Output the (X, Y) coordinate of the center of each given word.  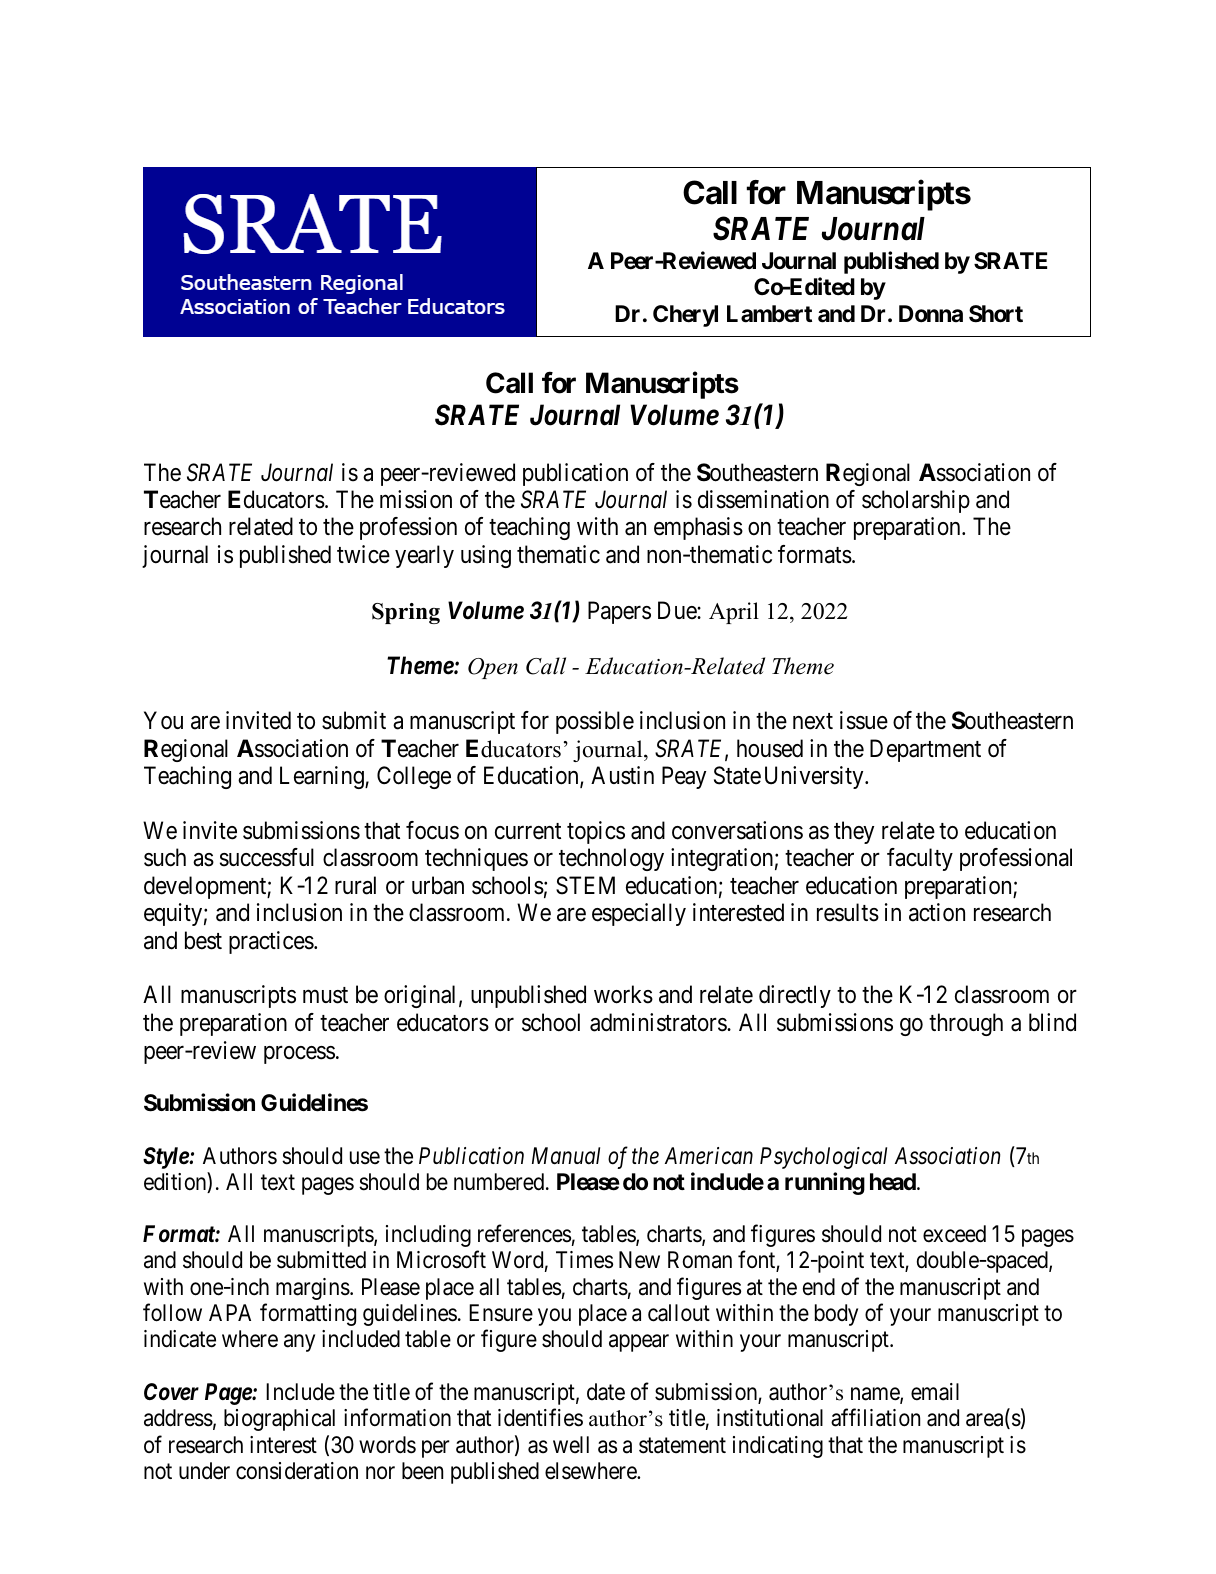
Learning (323, 777)
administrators (659, 1022)
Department (925, 750)
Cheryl (685, 316)
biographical (279, 1420)
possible (595, 722)
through (966, 1024)
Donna (931, 314)
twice (363, 554)
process (299, 1055)
